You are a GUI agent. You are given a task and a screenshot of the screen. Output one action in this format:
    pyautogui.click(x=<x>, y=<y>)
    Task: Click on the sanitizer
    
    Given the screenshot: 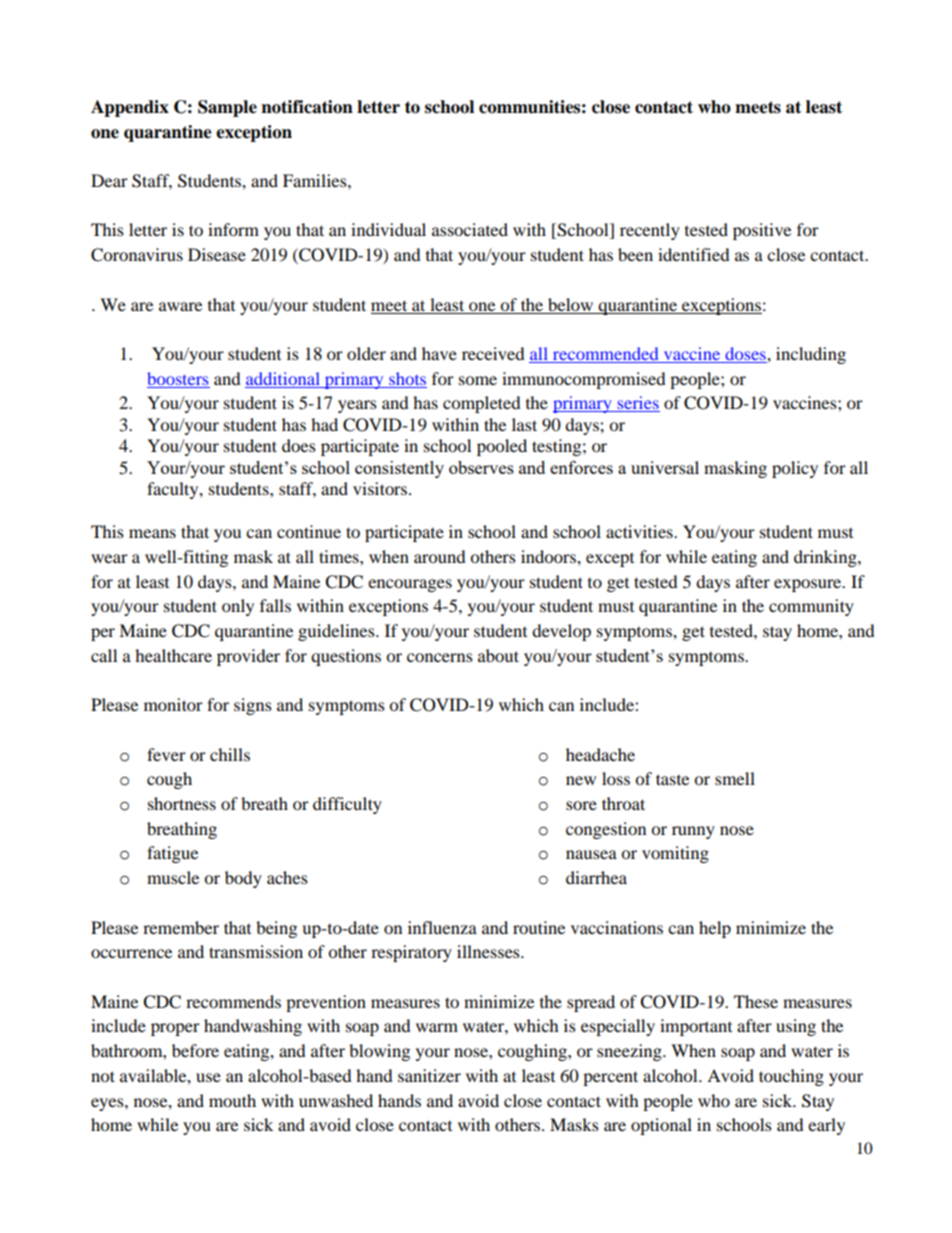 What is the action you would take?
    pyautogui.click(x=429, y=1075)
